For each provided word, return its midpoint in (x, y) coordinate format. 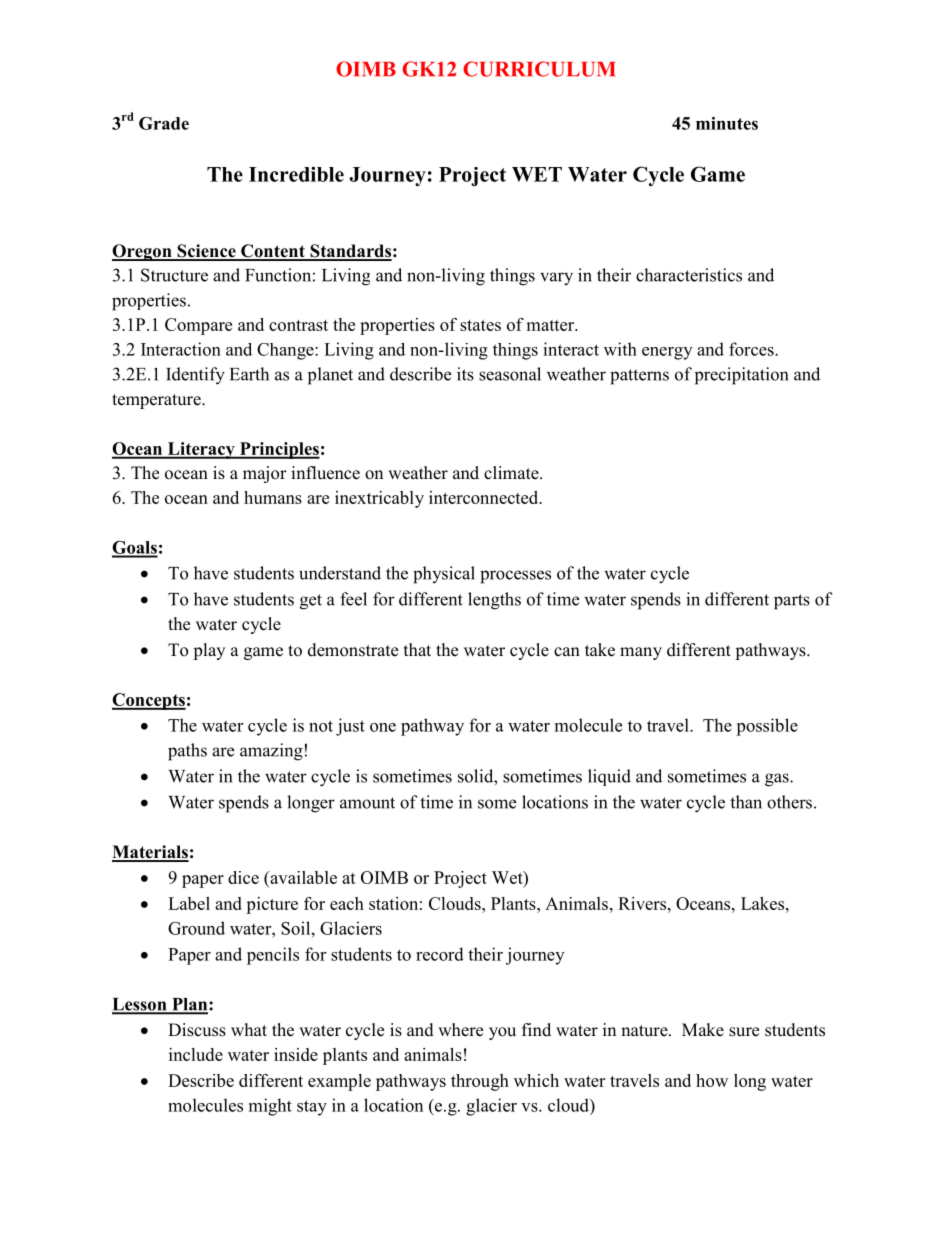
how (712, 1080)
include (196, 1054)
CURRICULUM (539, 69)
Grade (164, 123)
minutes (727, 123)
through (480, 1082)
